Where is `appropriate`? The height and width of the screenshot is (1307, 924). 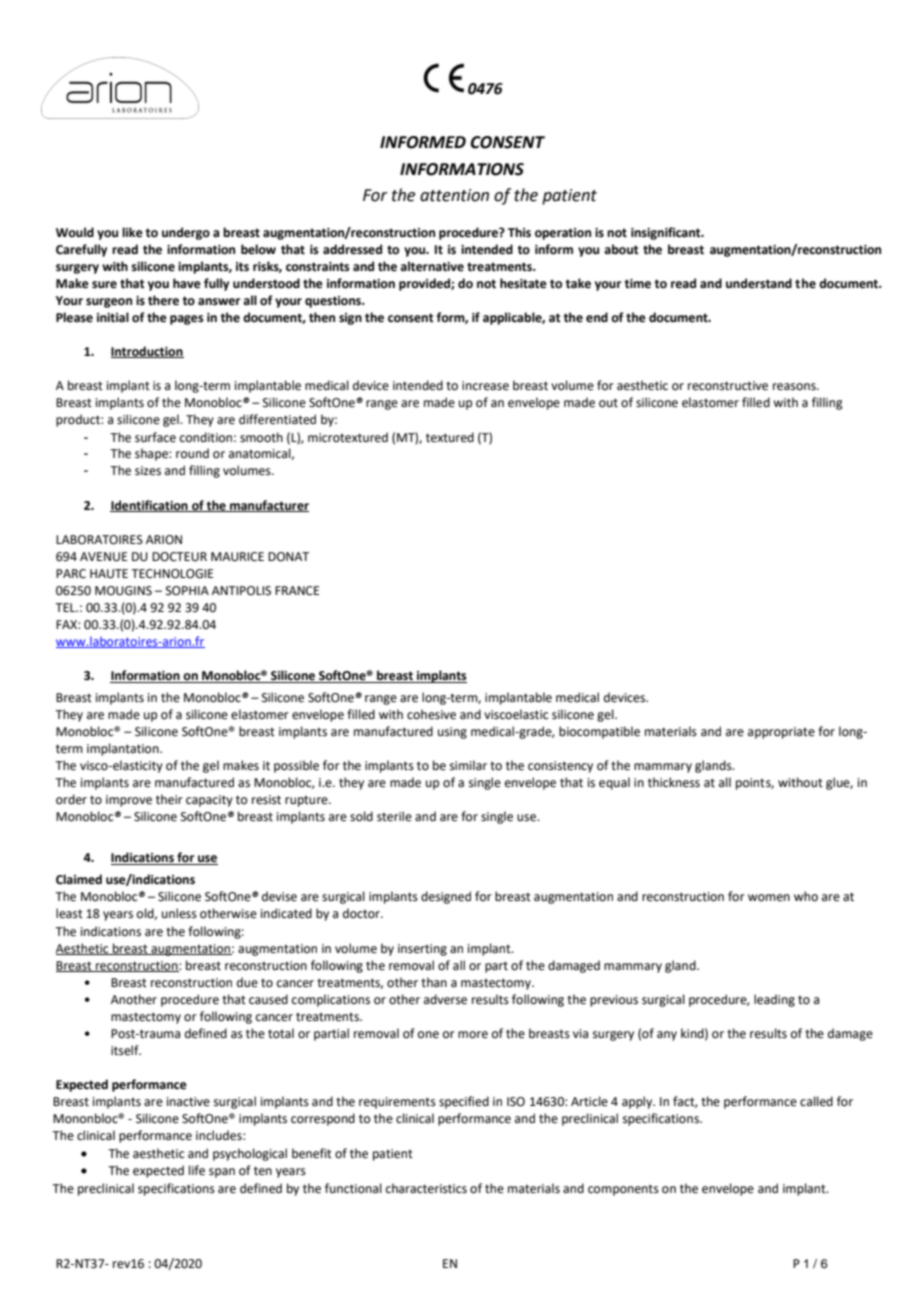
appropriate is located at coordinates (781, 733).
